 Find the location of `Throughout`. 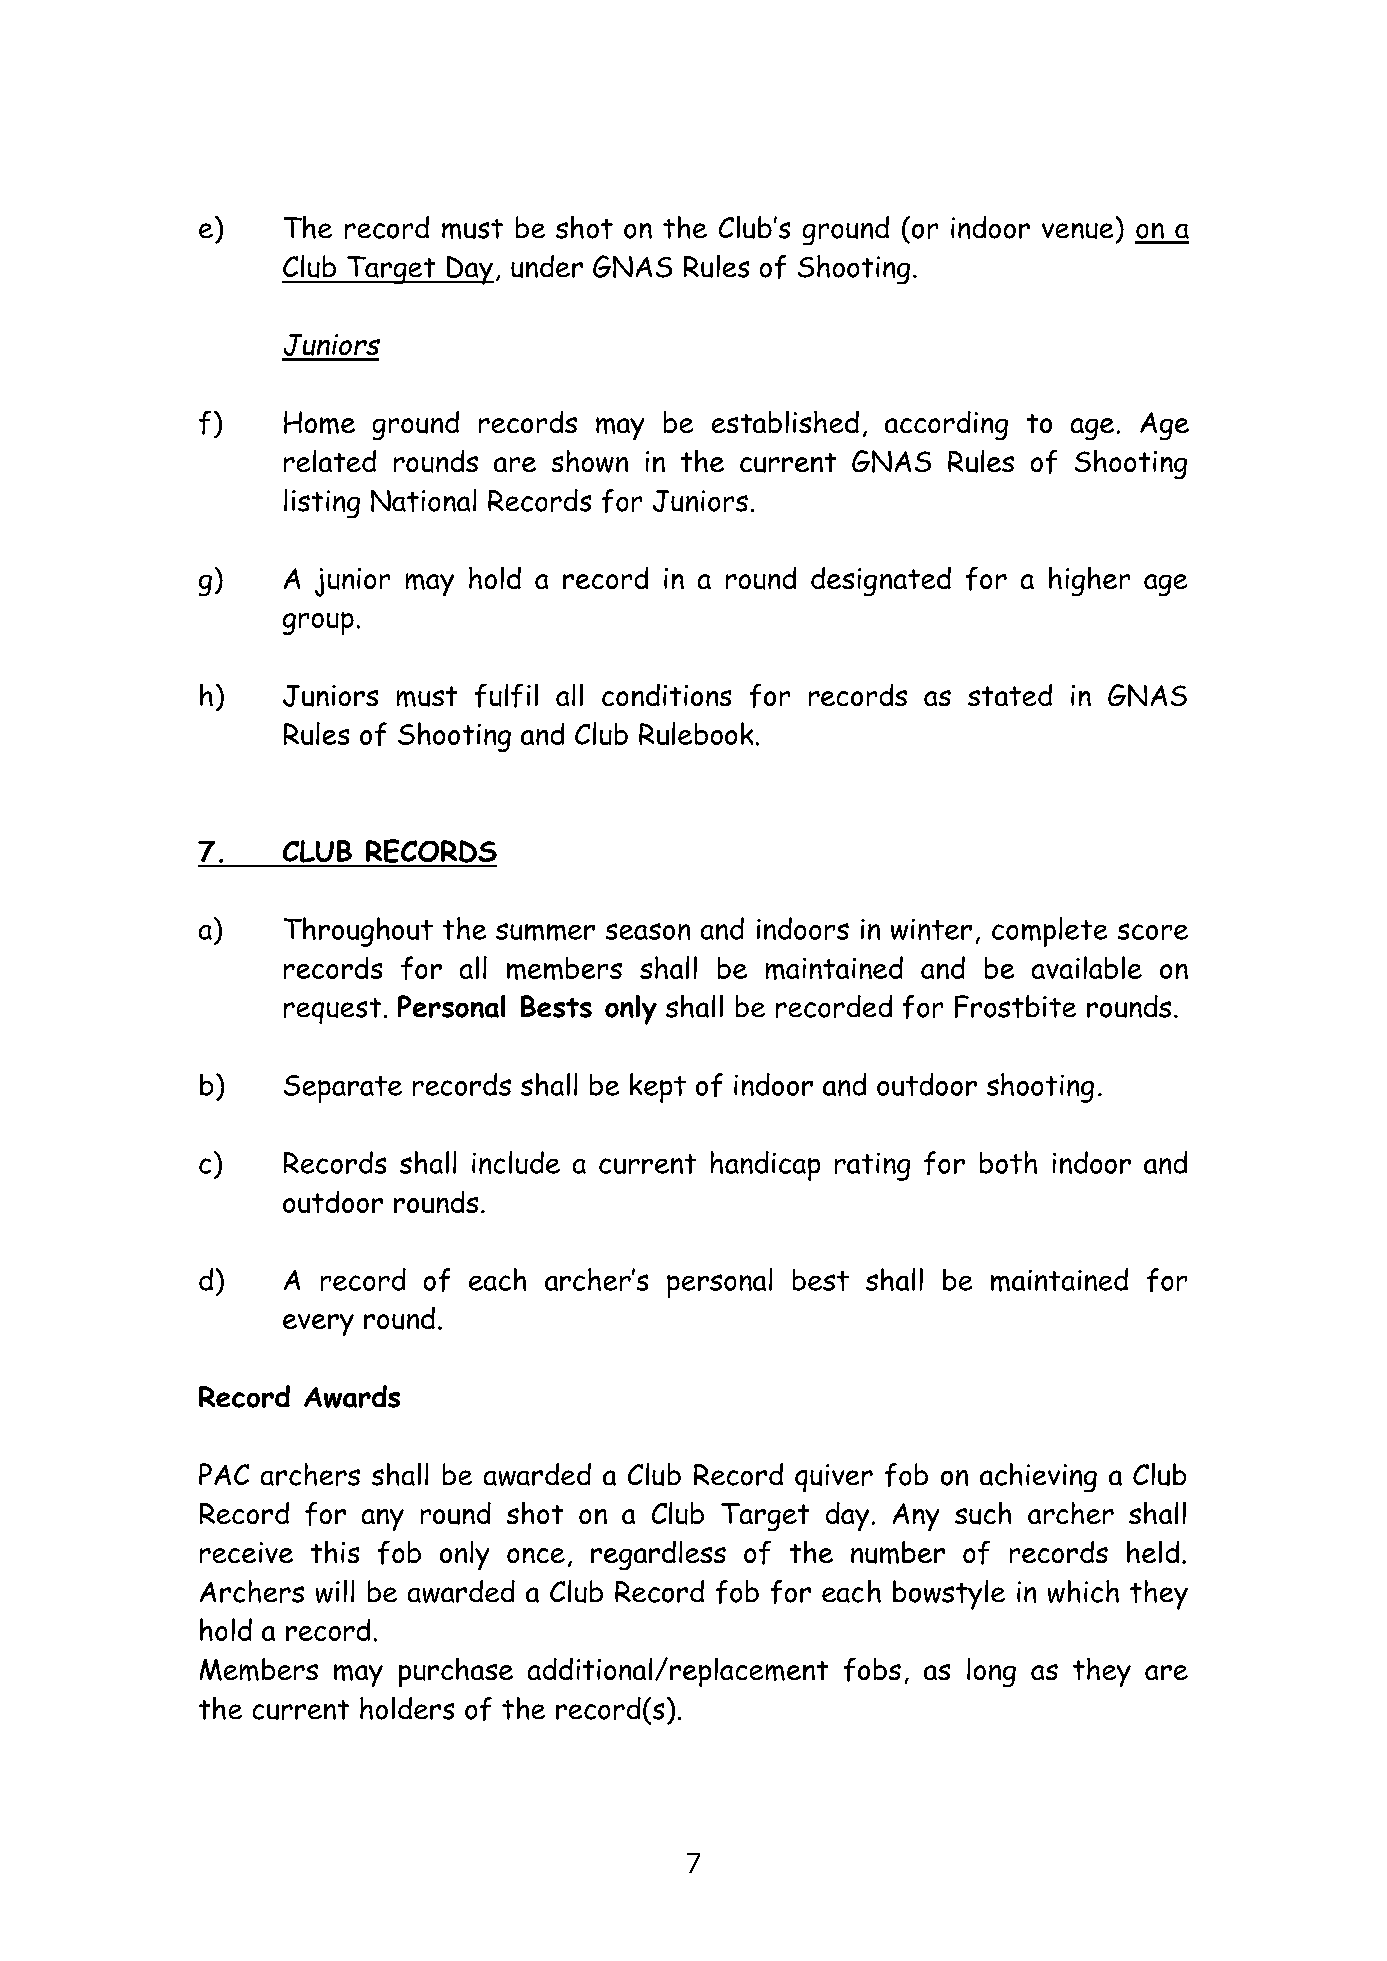

Throughout is located at coordinates (358, 932).
